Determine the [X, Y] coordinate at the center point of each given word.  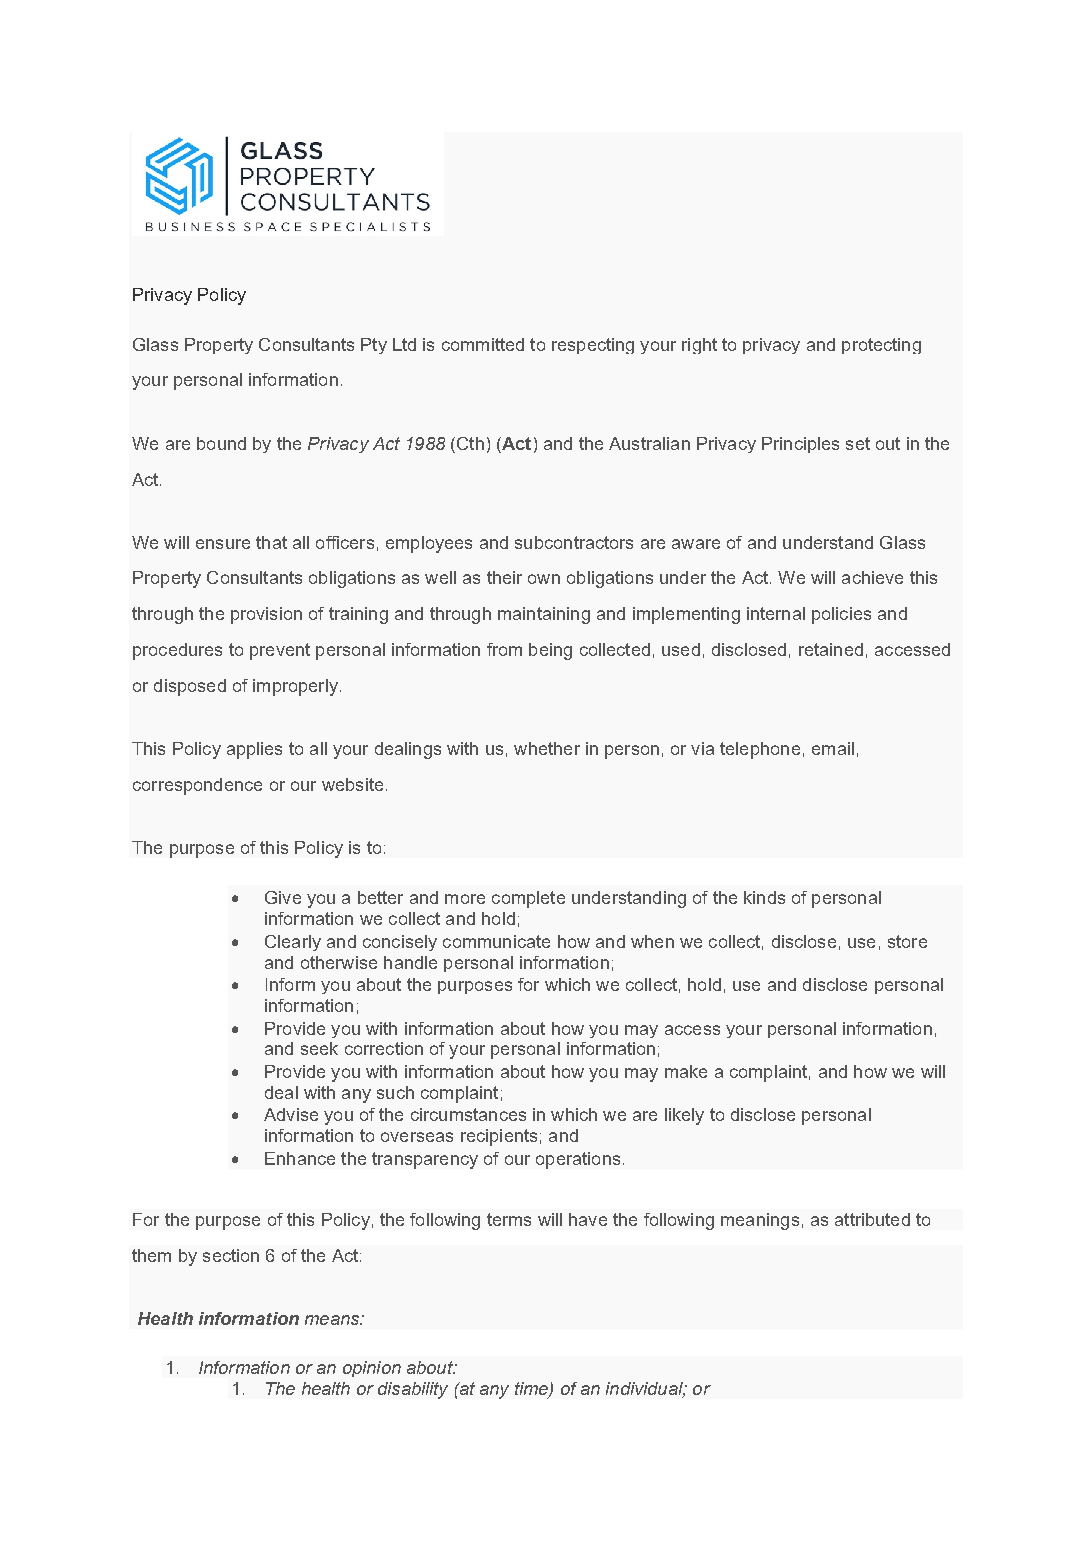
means [333, 1320]
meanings [760, 1221]
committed [483, 344]
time [532, 1390]
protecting [881, 346]
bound [221, 443]
